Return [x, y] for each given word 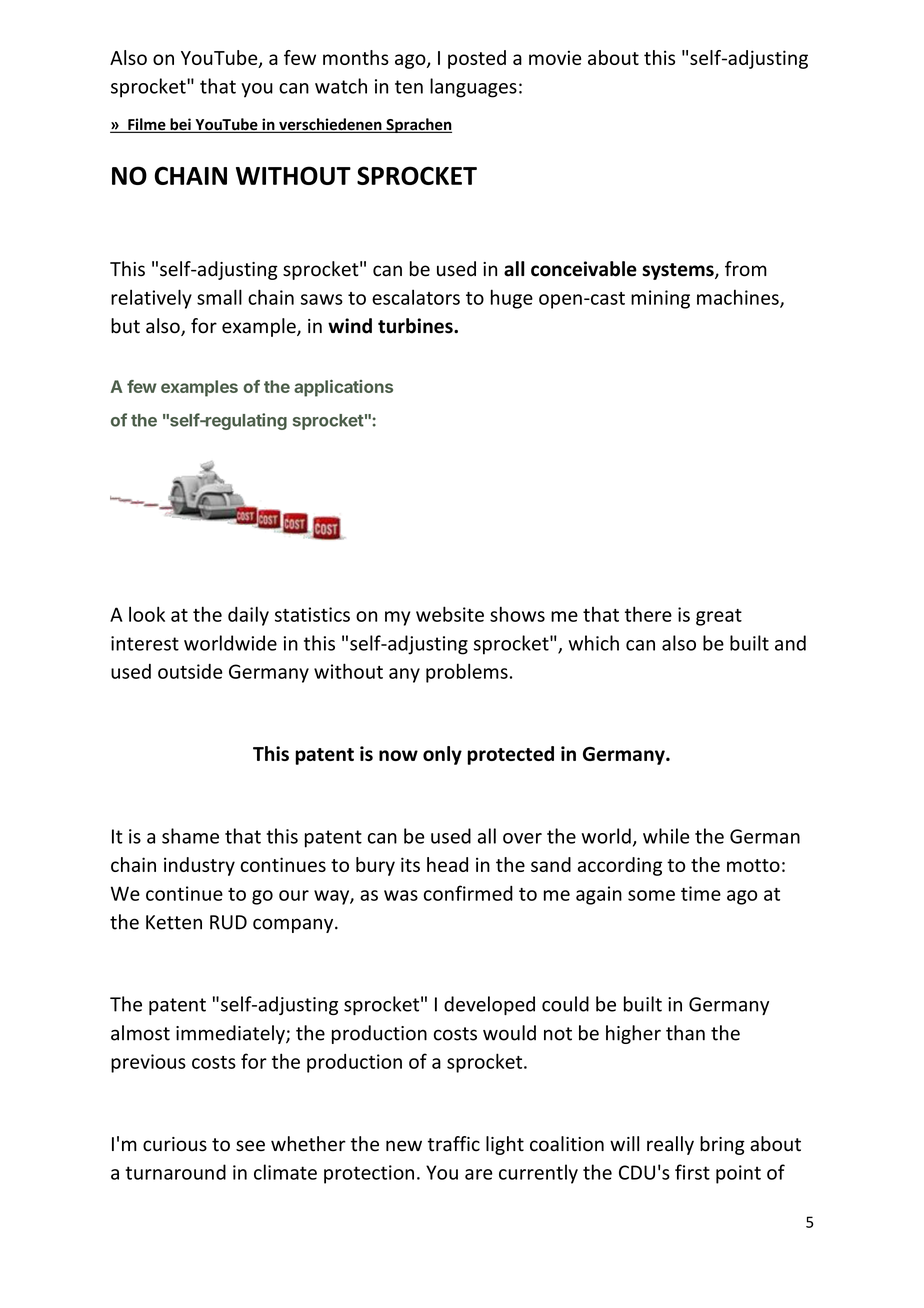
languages [473, 88]
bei [180, 125]
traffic [454, 1144]
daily [248, 616]
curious [175, 1144]
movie [555, 57]
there [648, 614]
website [450, 614]
